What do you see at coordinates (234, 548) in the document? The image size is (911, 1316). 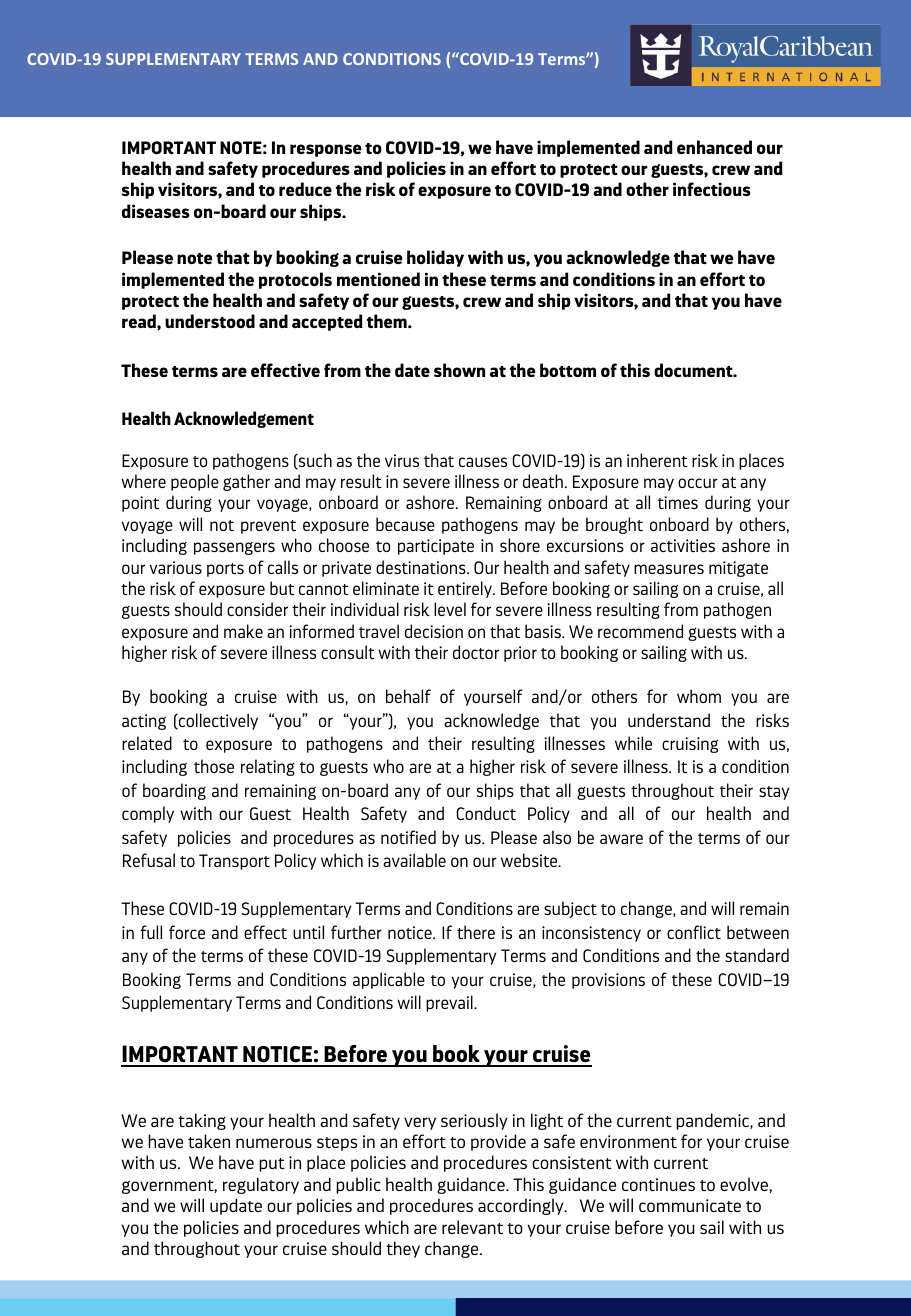 I see `passengers` at bounding box center [234, 548].
